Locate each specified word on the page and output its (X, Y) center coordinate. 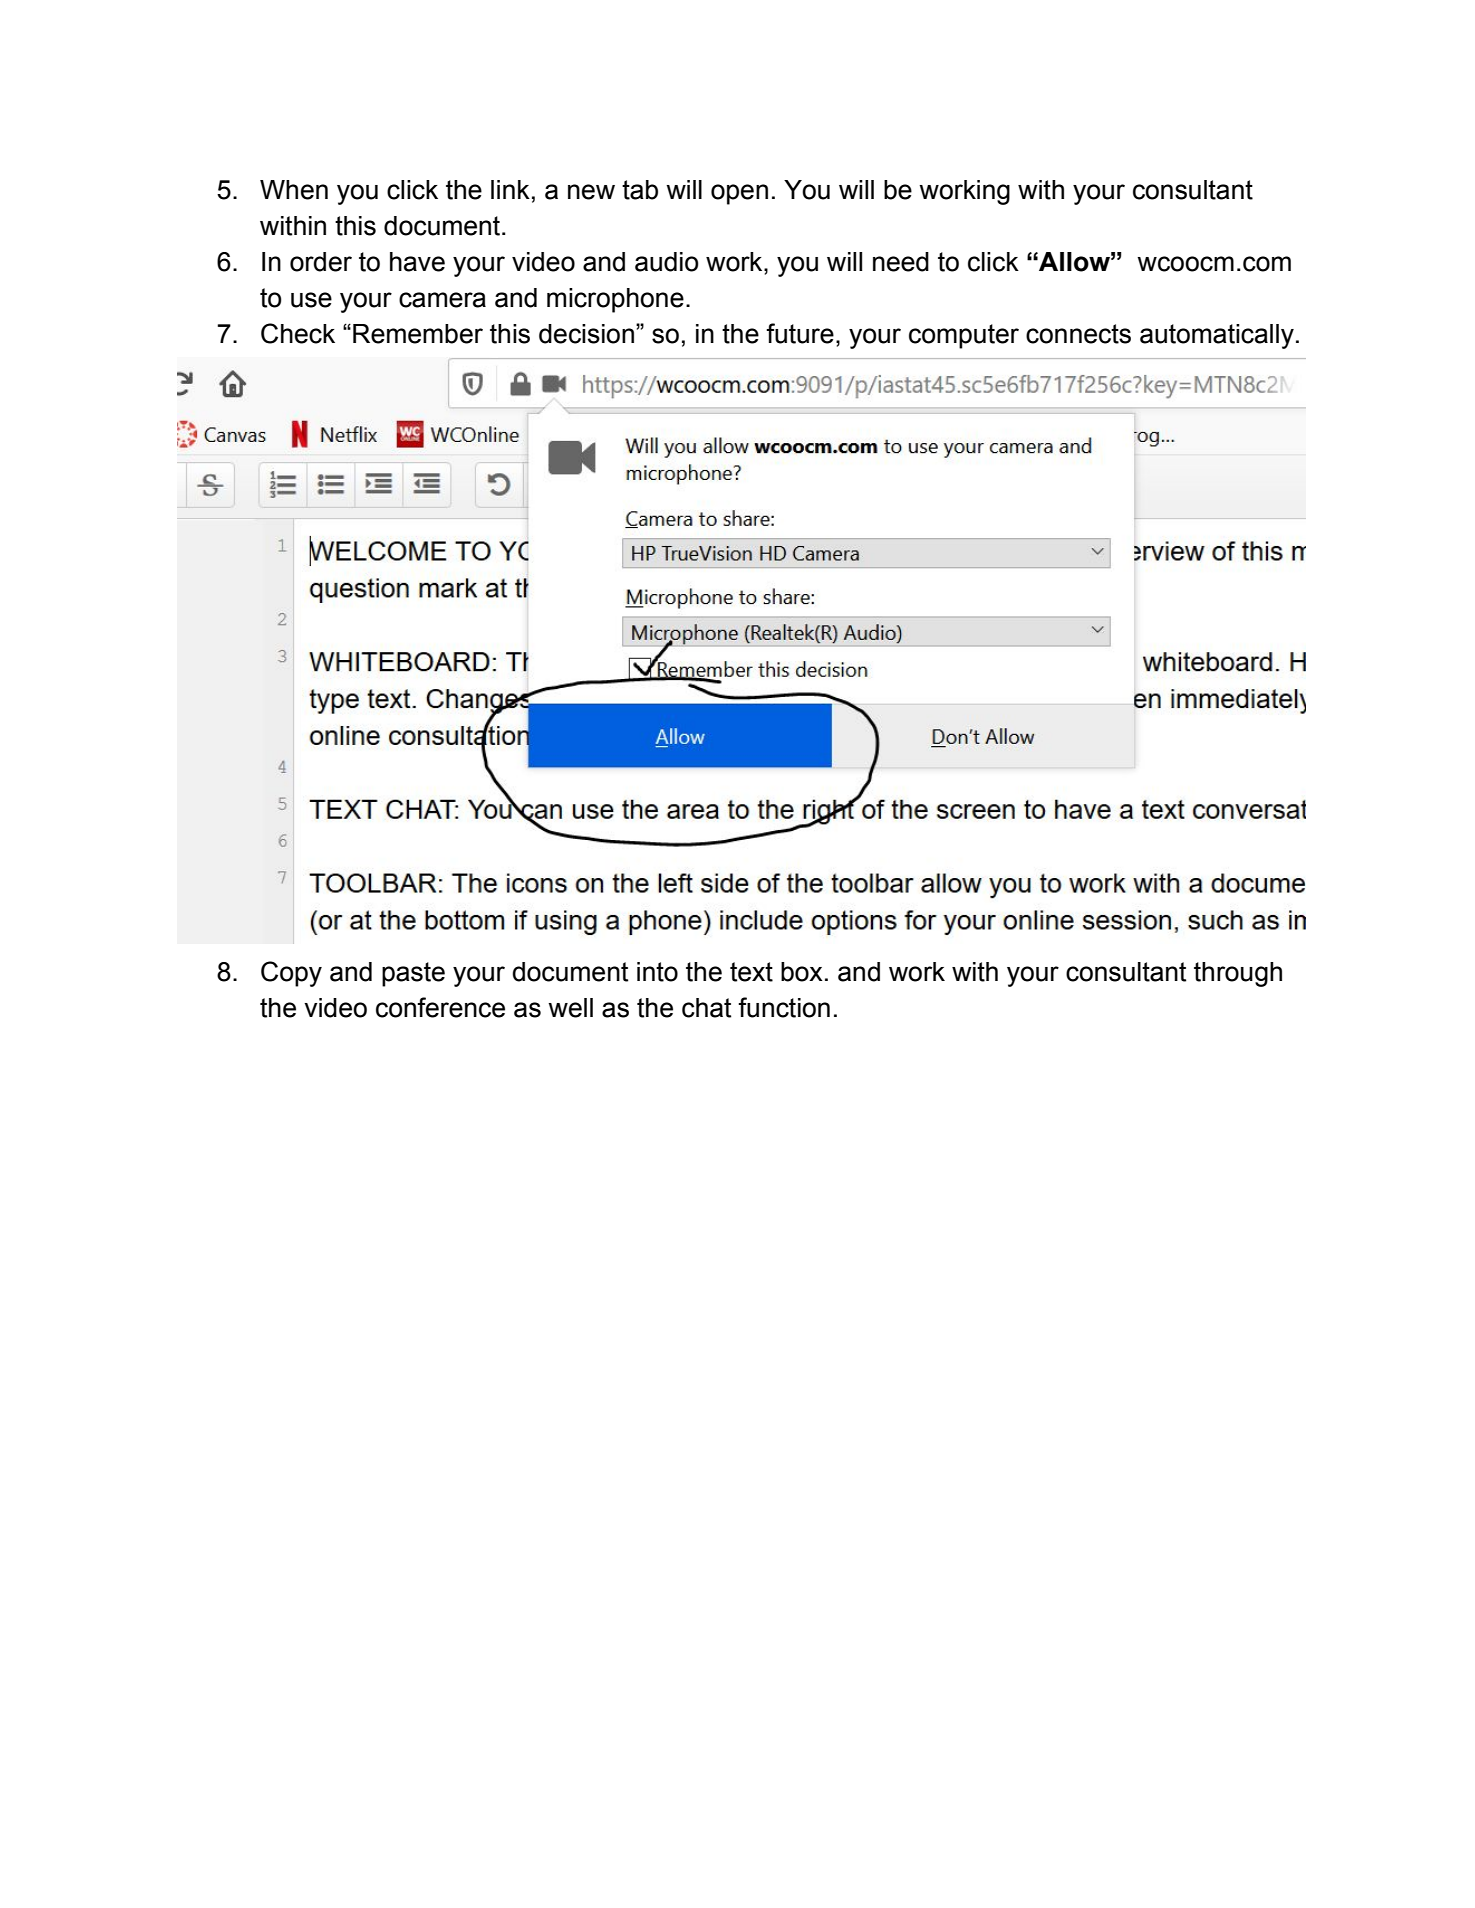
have (417, 262)
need (901, 262)
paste (413, 974)
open (739, 194)
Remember (418, 334)
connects (1078, 334)
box (802, 972)
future (800, 333)
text (751, 972)
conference (440, 1007)
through (1238, 974)
